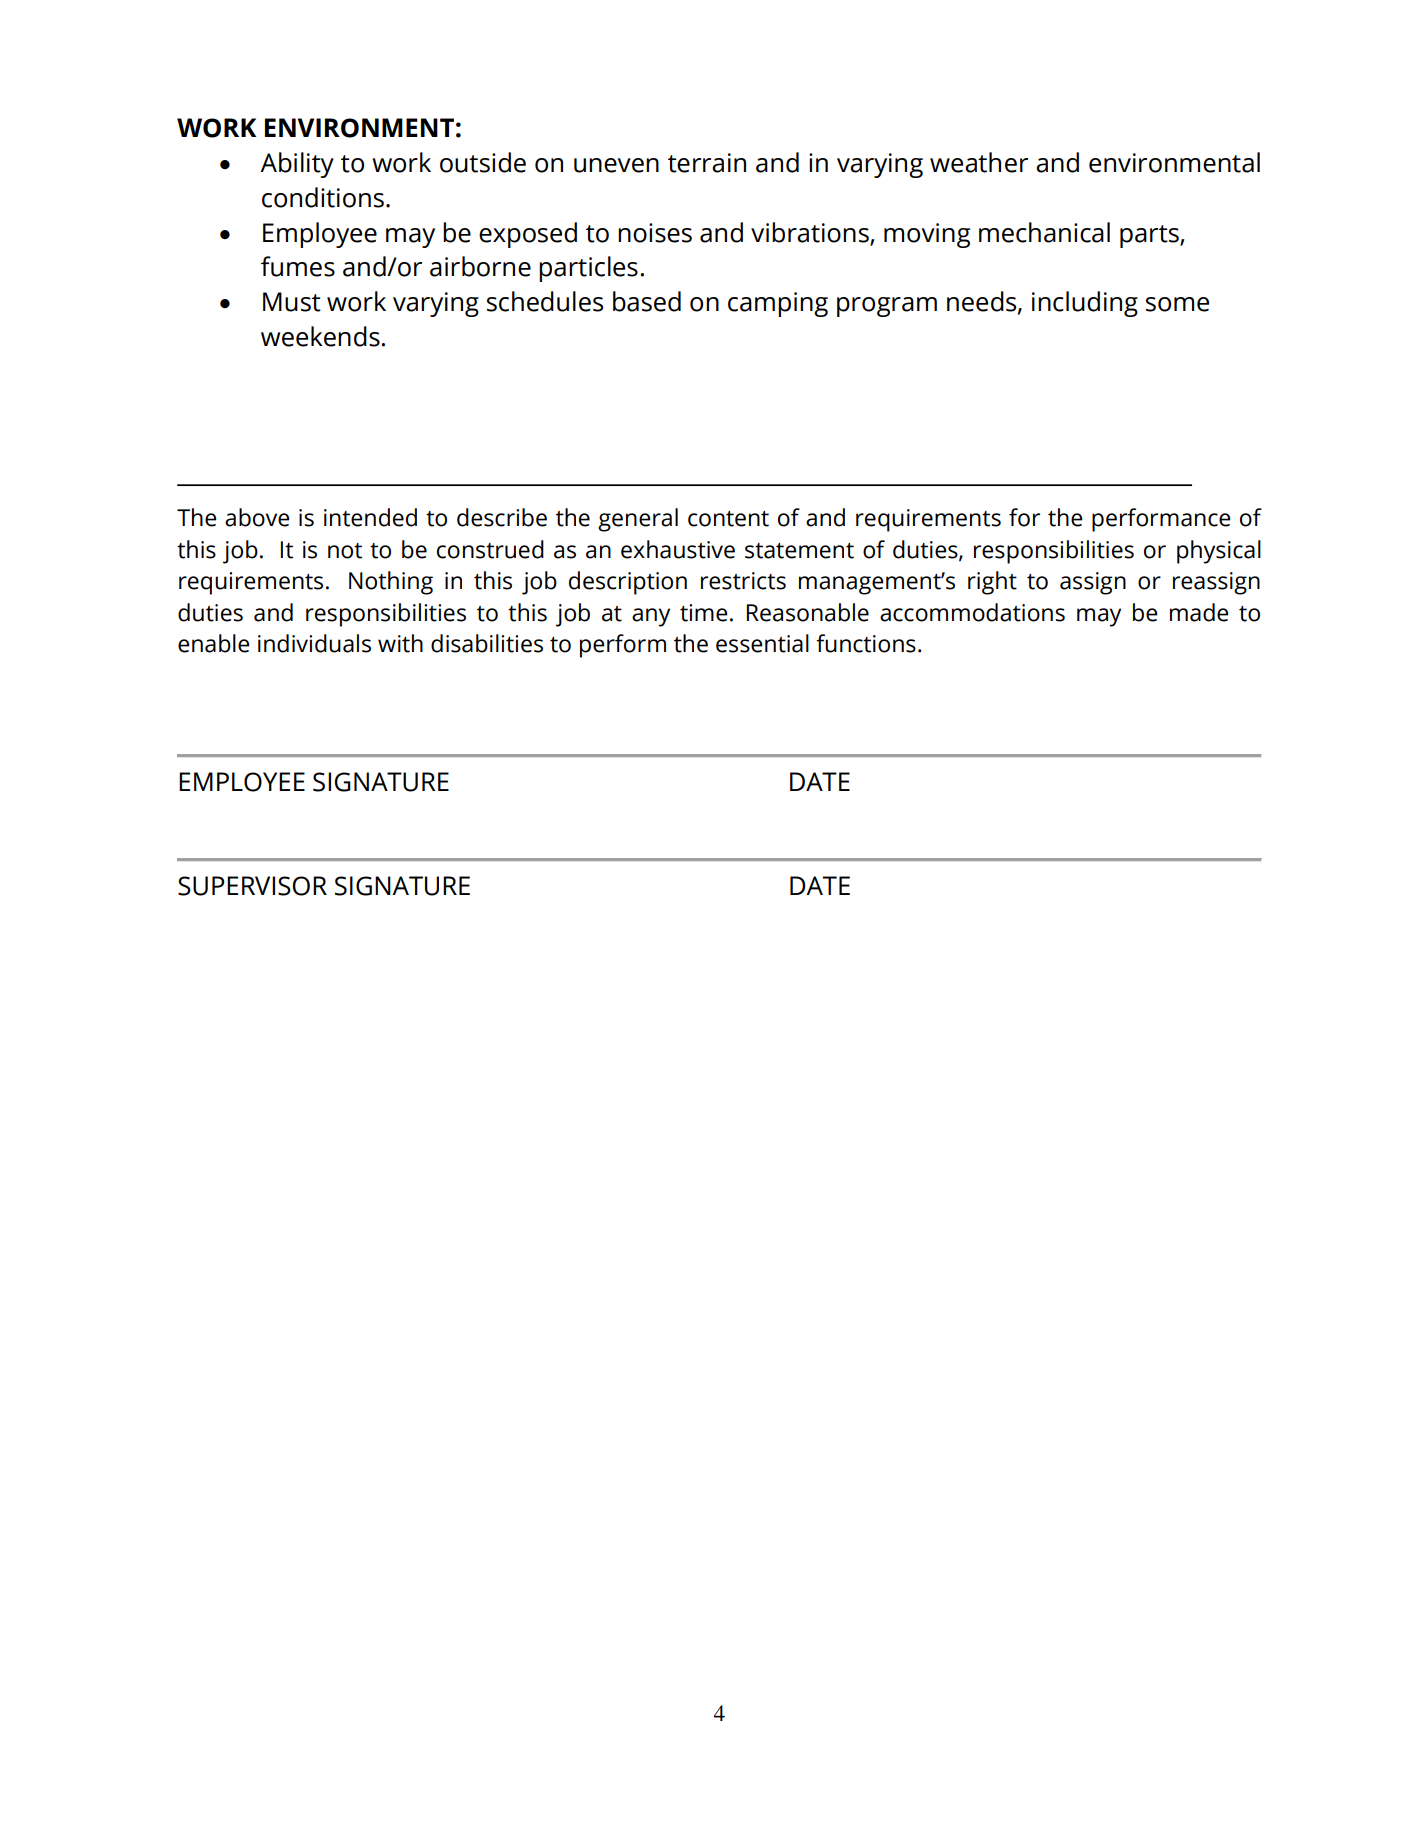 Image resolution: width=1418 pixels, height=1836 pixels. I want to click on camping, so click(778, 304).
